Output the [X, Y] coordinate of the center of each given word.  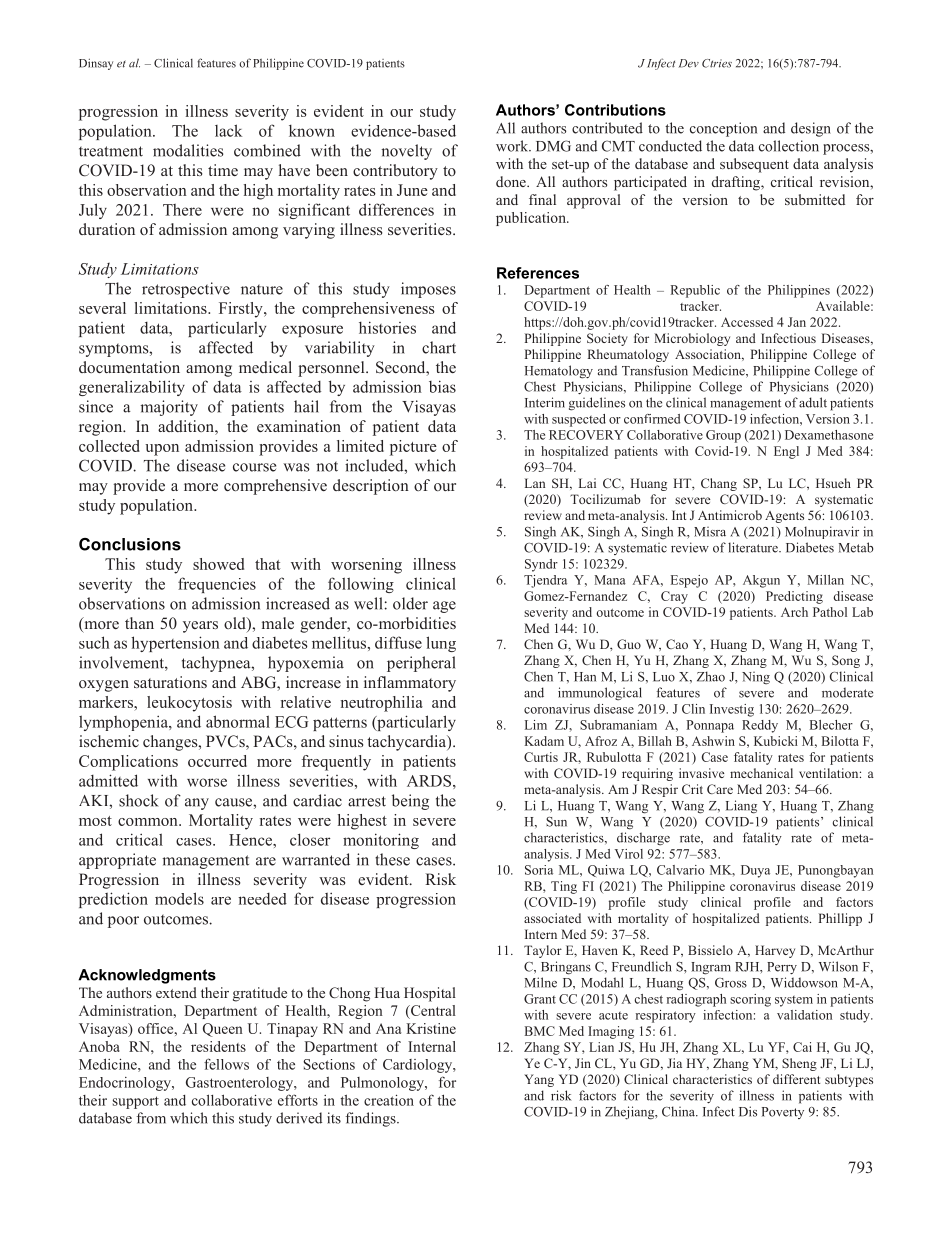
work [513, 146]
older [410, 603]
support [136, 1102]
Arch [794, 612]
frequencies [217, 585]
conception [723, 129]
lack [228, 130]
